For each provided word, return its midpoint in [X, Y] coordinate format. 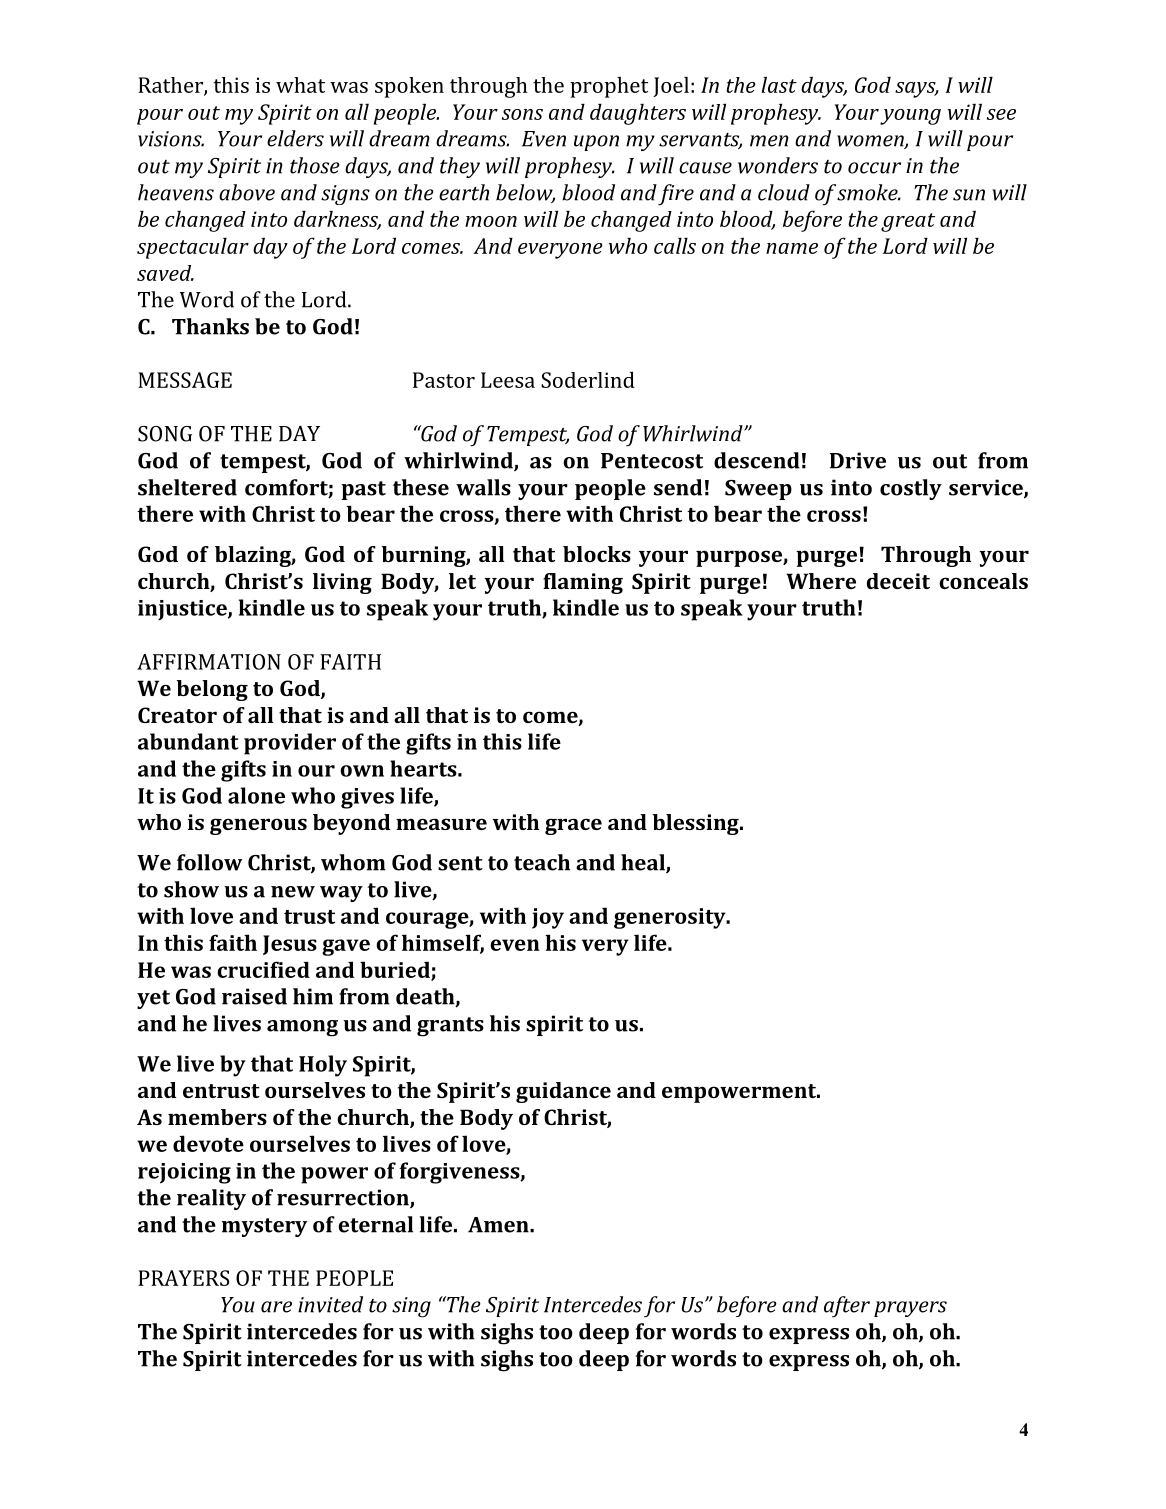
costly [911, 489]
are [276, 1307]
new [293, 892]
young [910, 117]
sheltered [187, 487]
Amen [499, 1225]
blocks [597, 554]
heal [644, 863]
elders [295, 138]
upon [596, 143]
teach [542, 862]
